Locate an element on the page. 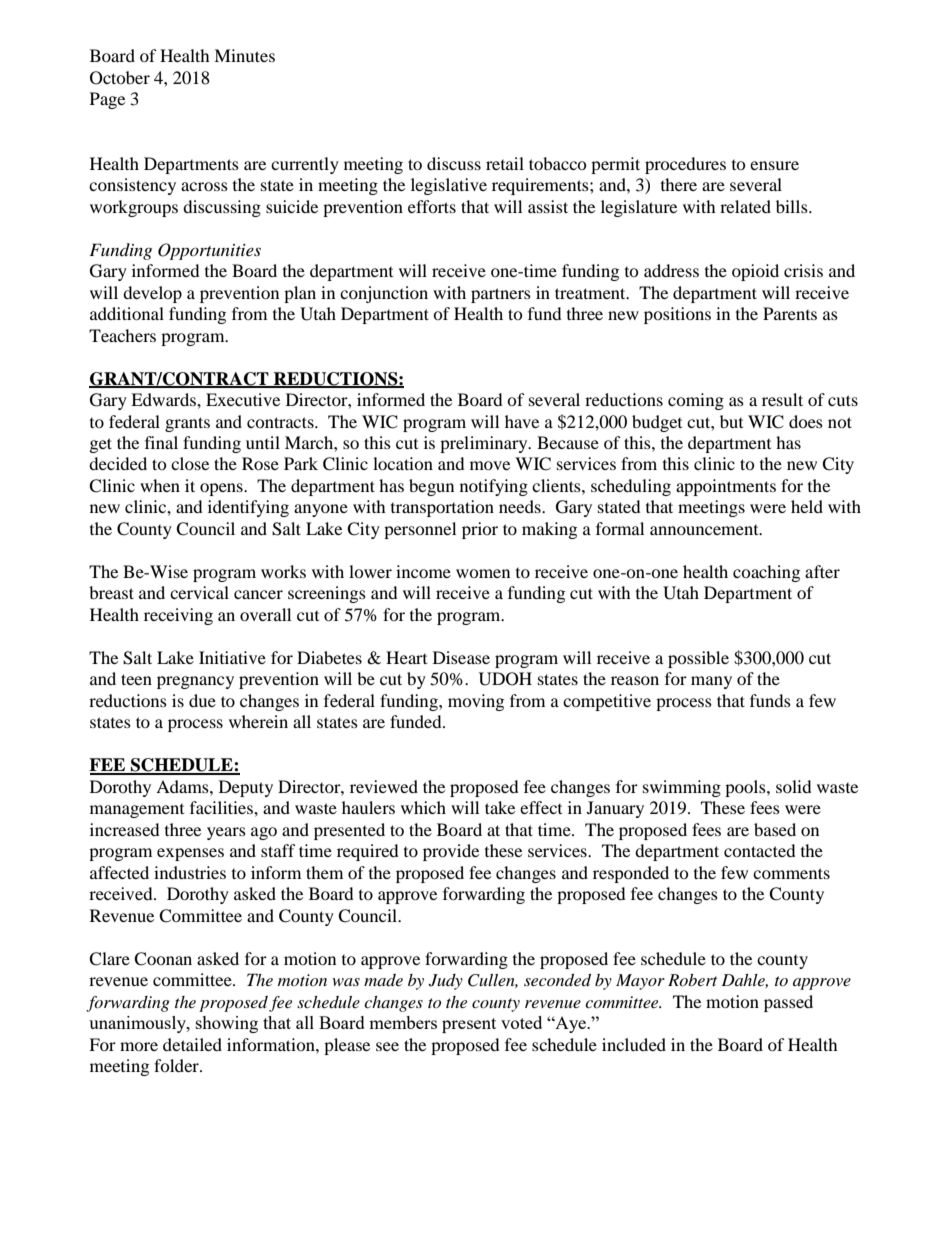  Minutes is located at coordinates (244, 55).
